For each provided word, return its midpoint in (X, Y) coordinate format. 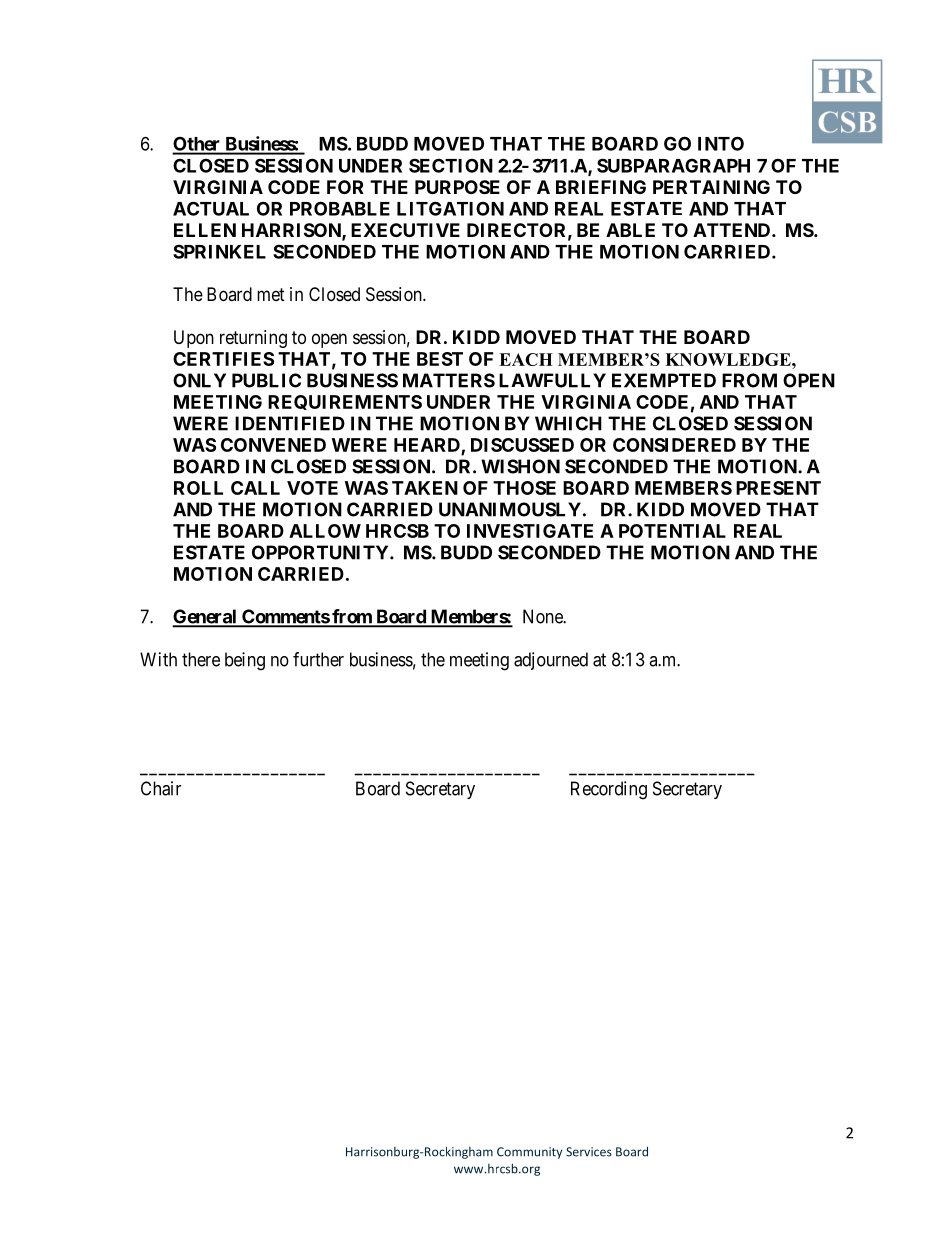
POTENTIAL (672, 531)
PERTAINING (711, 187)
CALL (255, 488)
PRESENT (778, 488)
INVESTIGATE (530, 531)
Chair (161, 788)
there (201, 659)
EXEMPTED (664, 380)
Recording (609, 790)
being (245, 661)
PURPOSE (457, 187)
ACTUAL (211, 208)
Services (589, 1152)
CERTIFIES (223, 359)
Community (529, 1153)
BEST (440, 359)
